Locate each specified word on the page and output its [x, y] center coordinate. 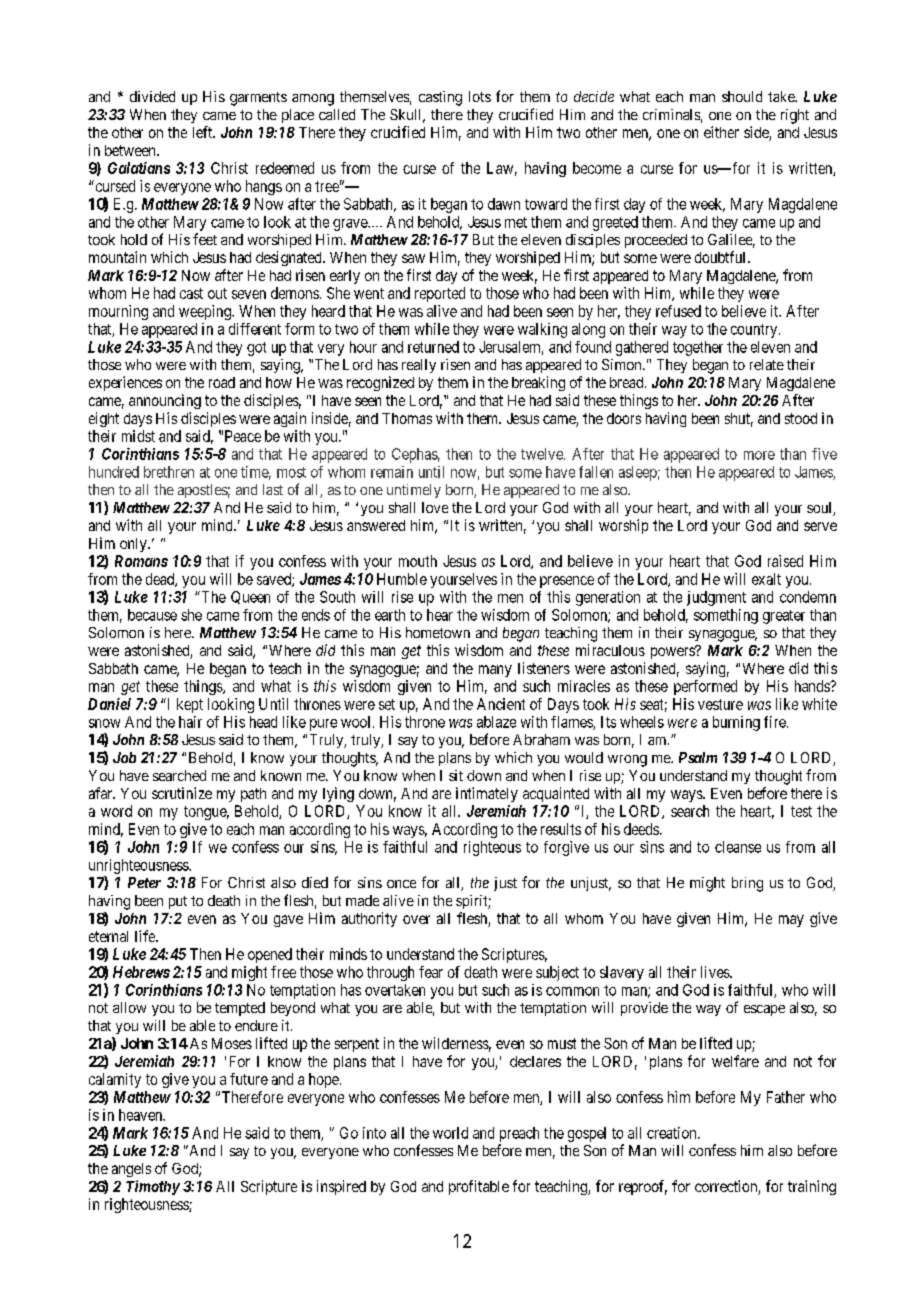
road [222, 382]
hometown [438, 632]
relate [767, 364]
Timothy [153, 1187]
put [178, 902]
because [152, 615]
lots [480, 96]
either [721, 132]
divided [152, 96]
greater [784, 617]
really [419, 366]
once [401, 884]
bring [747, 884]
